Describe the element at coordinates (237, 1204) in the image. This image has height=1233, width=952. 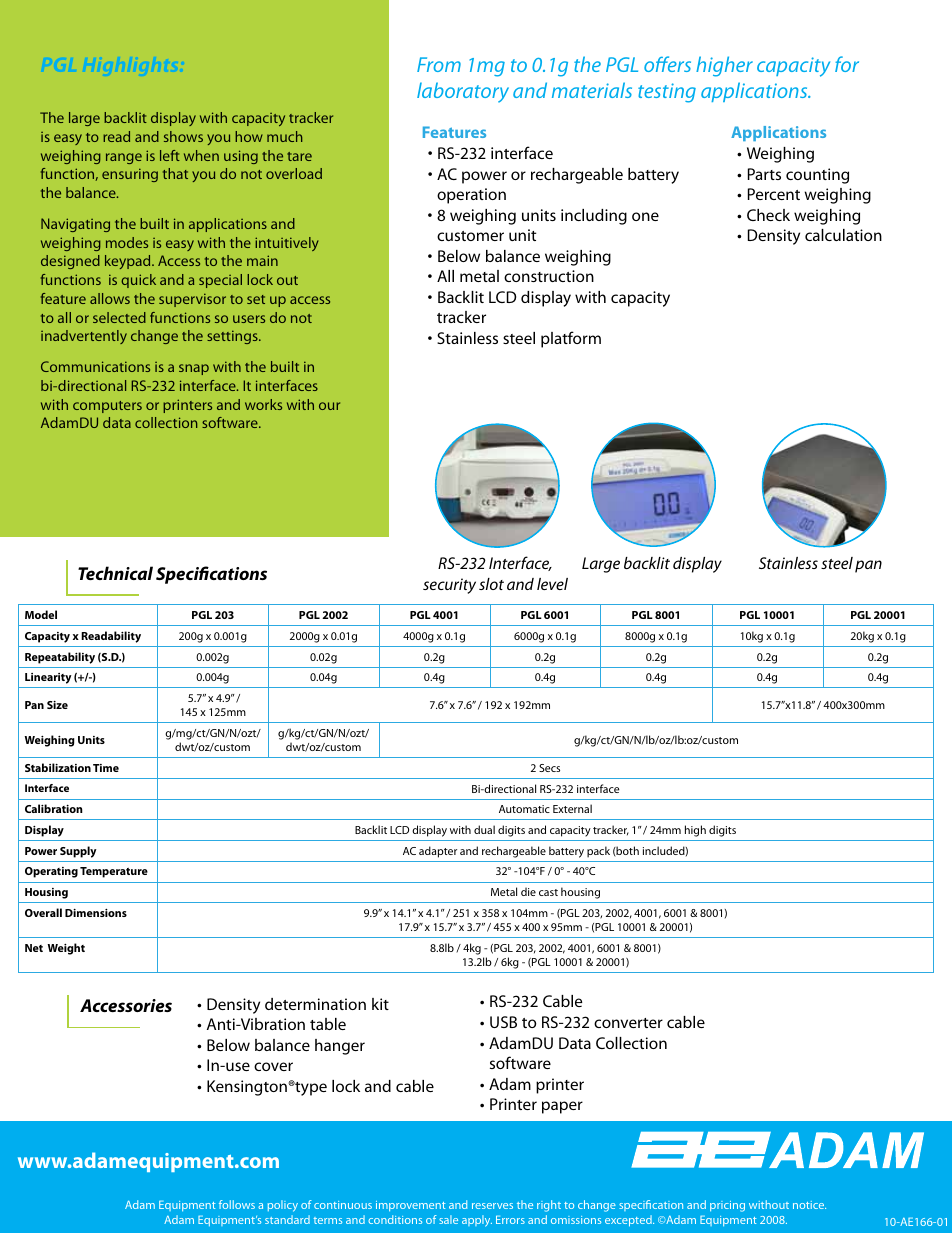
I see `follows` at that location.
